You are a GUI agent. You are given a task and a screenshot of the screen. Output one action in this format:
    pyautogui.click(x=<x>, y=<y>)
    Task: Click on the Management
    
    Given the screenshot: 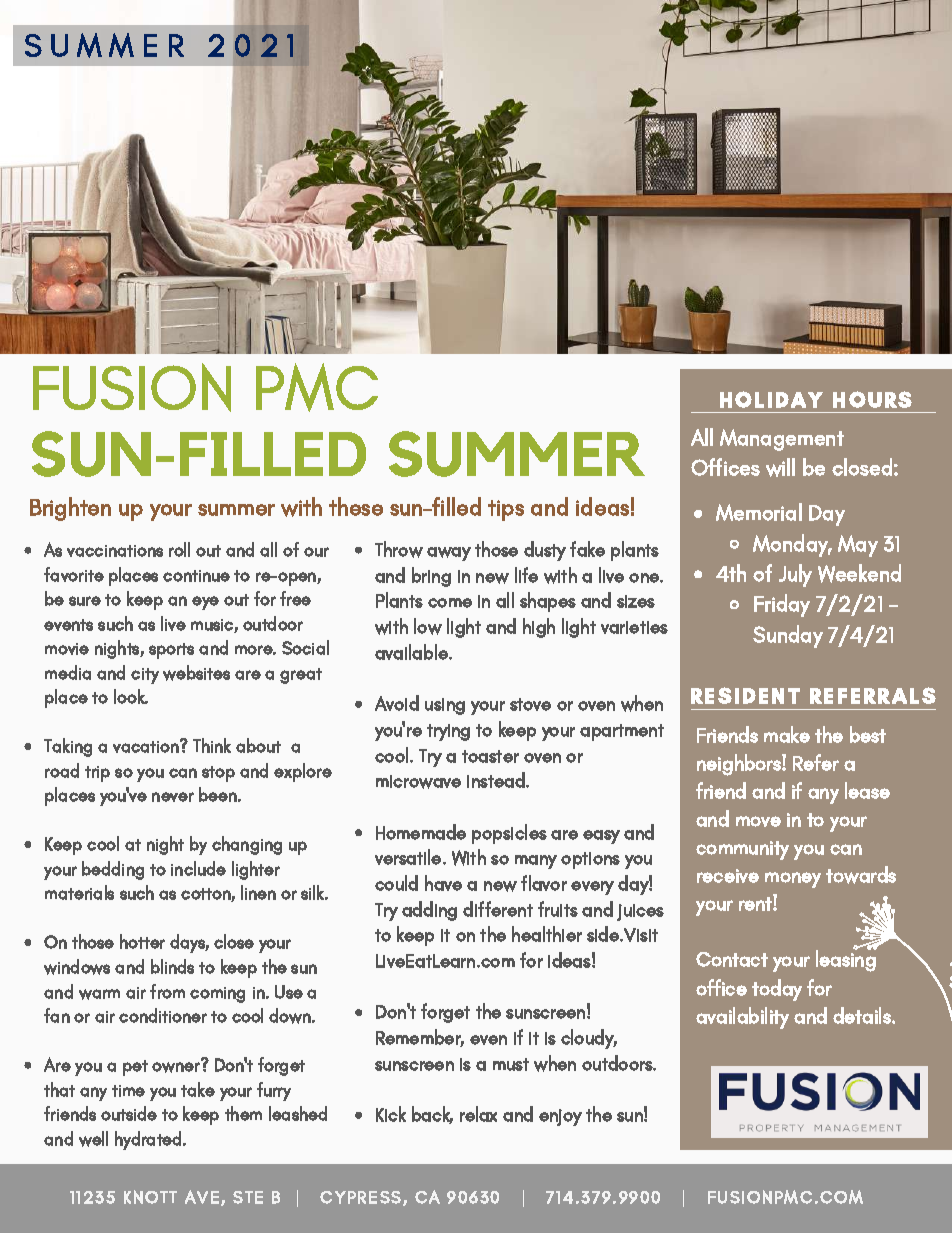 What is the action you would take?
    pyautogui.click(x=782, y=440)
